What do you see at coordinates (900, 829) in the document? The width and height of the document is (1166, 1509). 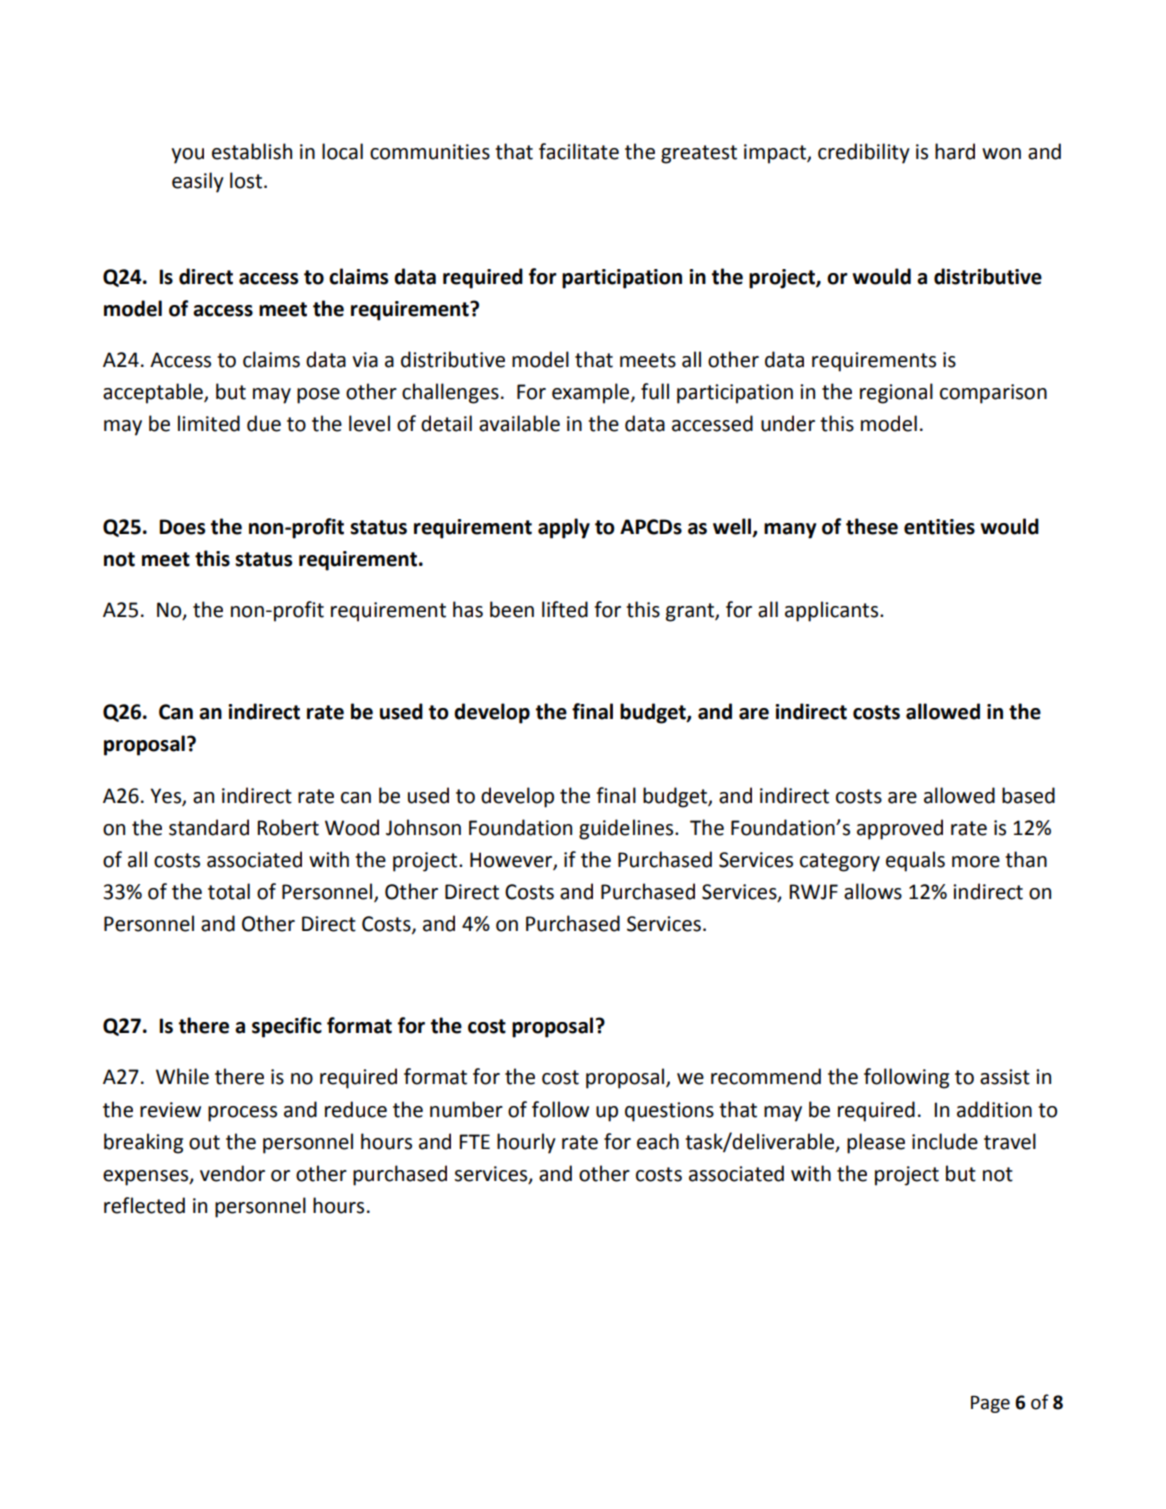 I see `approved` at bounding box center [900, 829].
